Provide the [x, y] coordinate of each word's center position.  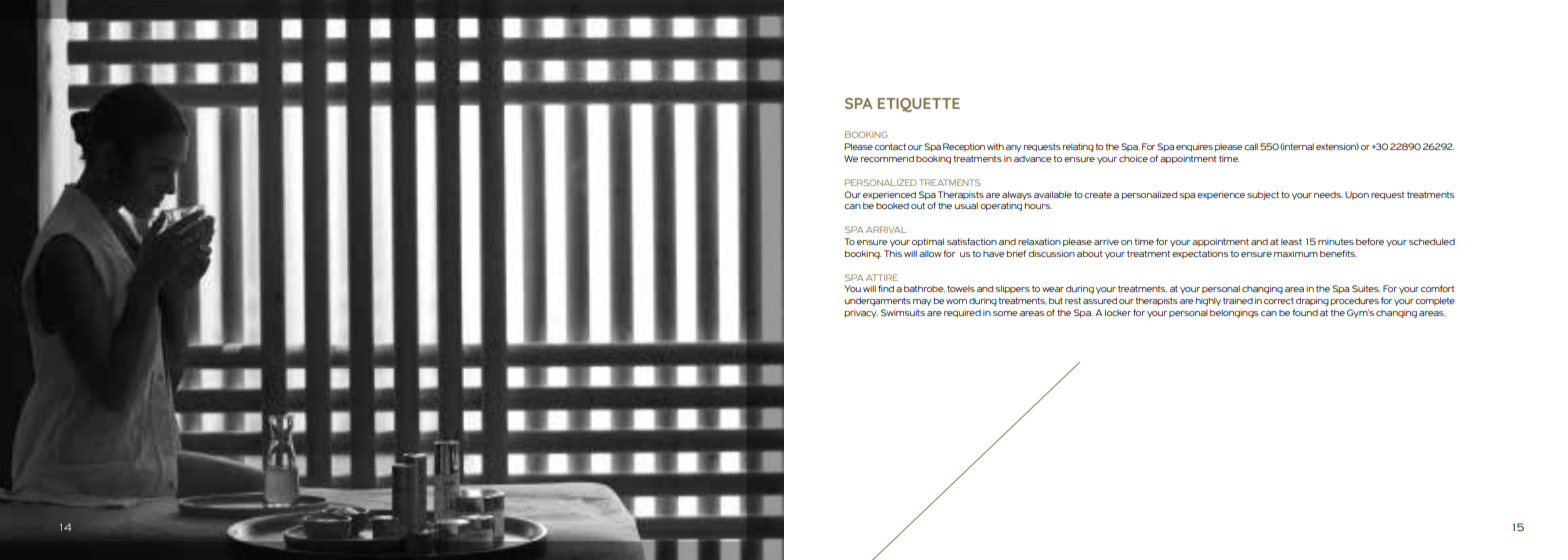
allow [930, 253]
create [1098, 195]
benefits [1338, 253]
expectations [1200, 254]
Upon [1357, 195]
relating [1078, 147]
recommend [887, 158]
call [1251, 146]
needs [1328, 195]
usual [966, 205]
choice [1133, 158]
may [922, 302]
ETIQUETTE [919, 105]
